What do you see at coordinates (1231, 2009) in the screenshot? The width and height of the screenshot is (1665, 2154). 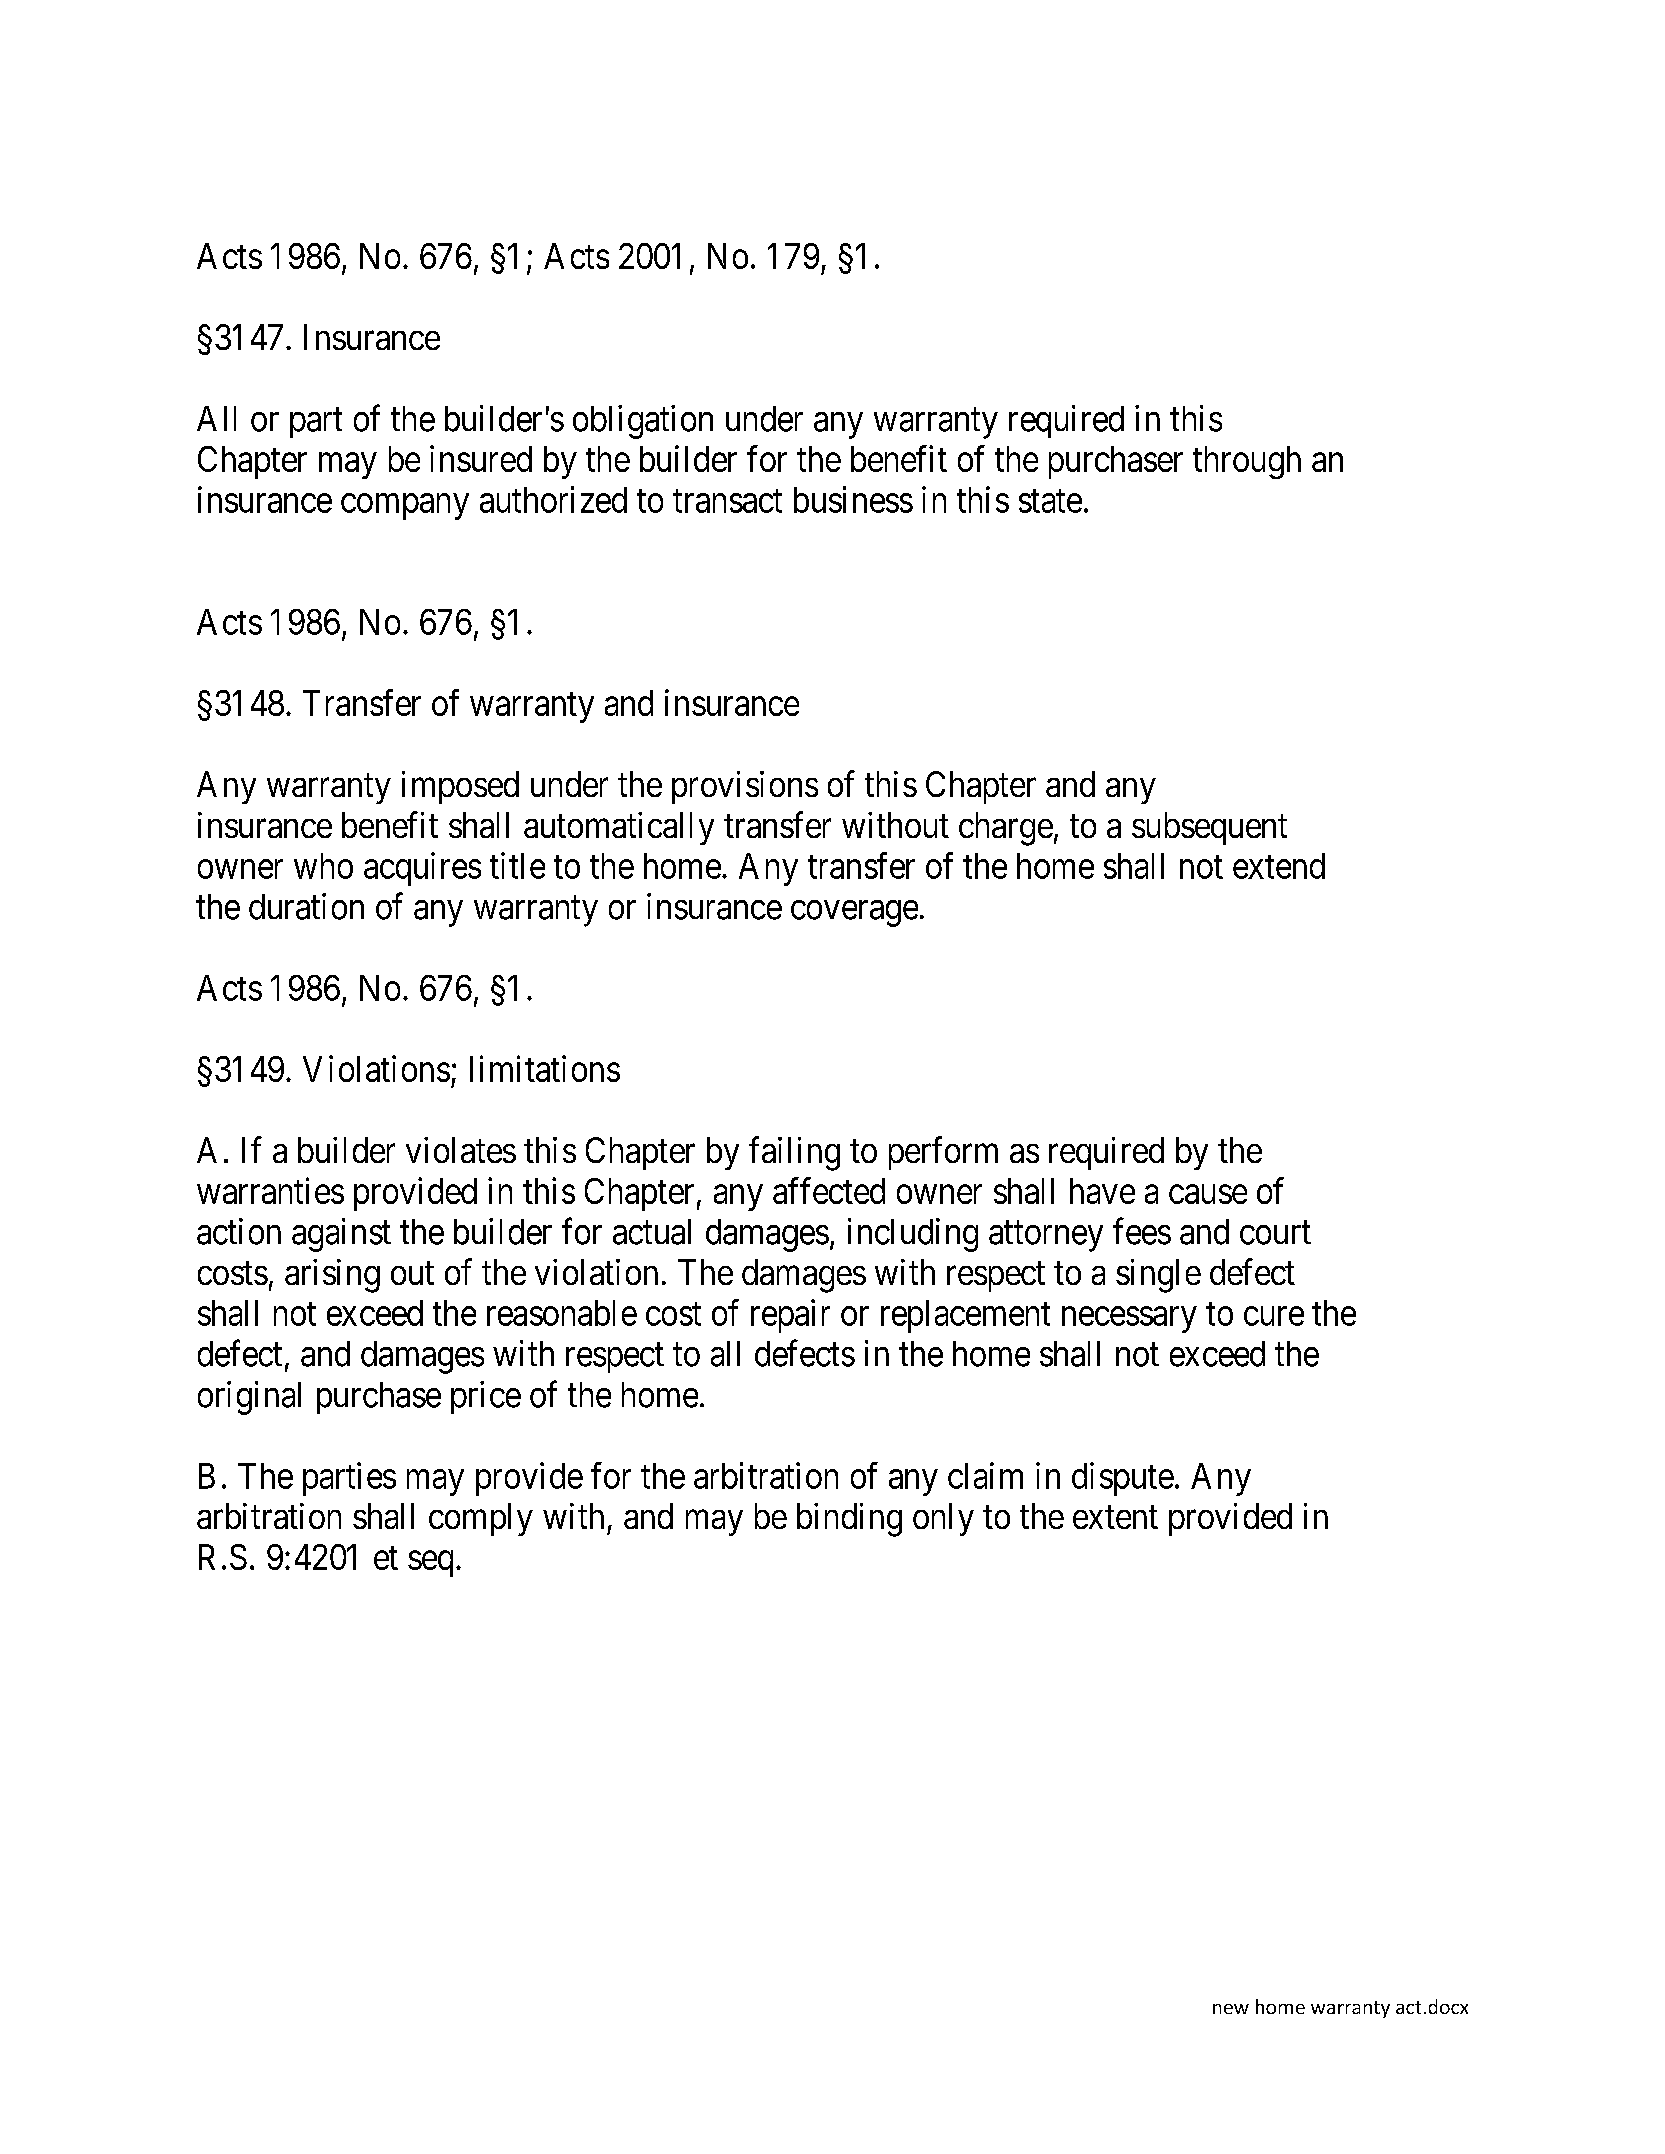 I see `new` at bounding box center [1231, 2009].
